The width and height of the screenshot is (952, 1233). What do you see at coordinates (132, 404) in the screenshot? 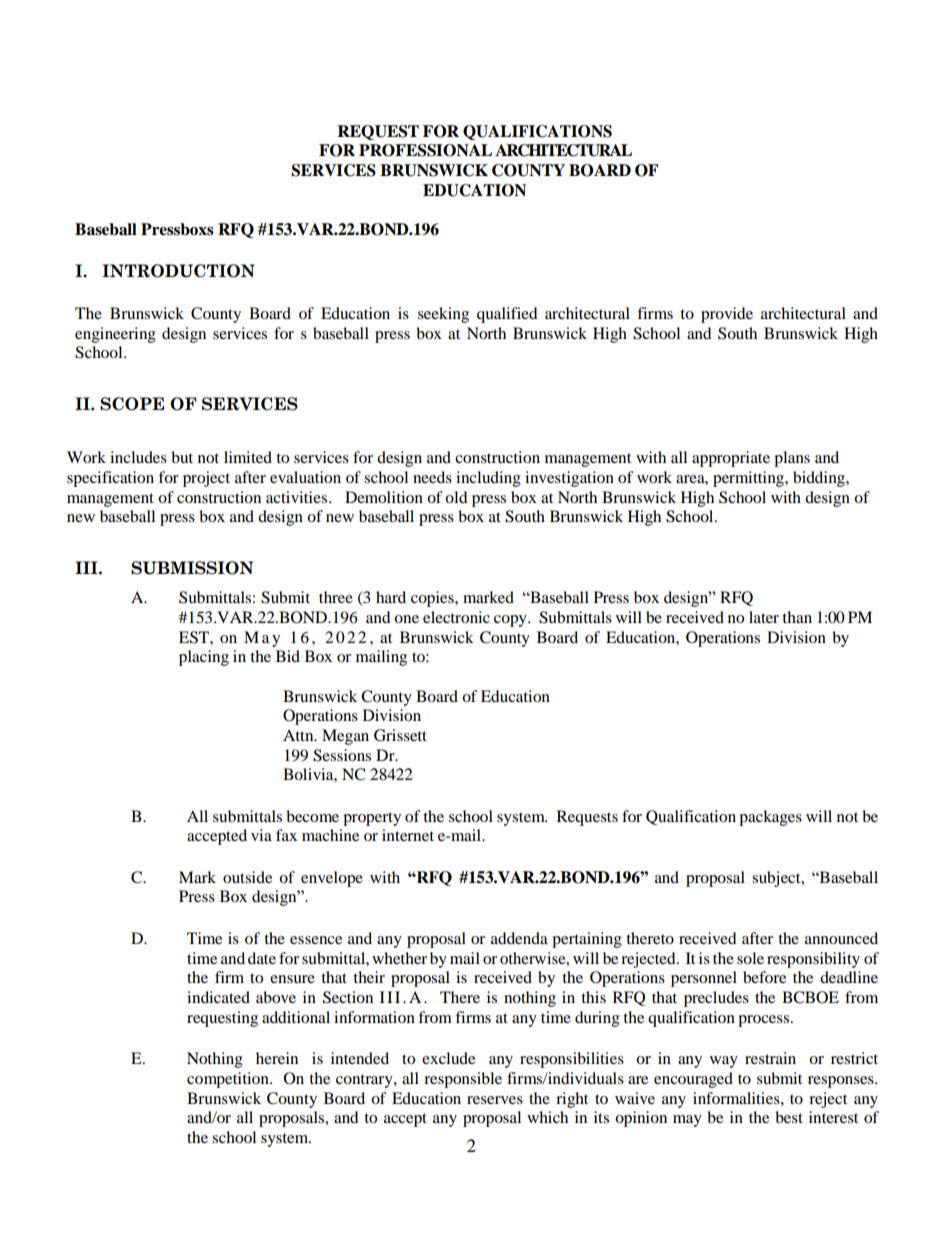
I see `SCOPE` at bounding box center [132, 404].
